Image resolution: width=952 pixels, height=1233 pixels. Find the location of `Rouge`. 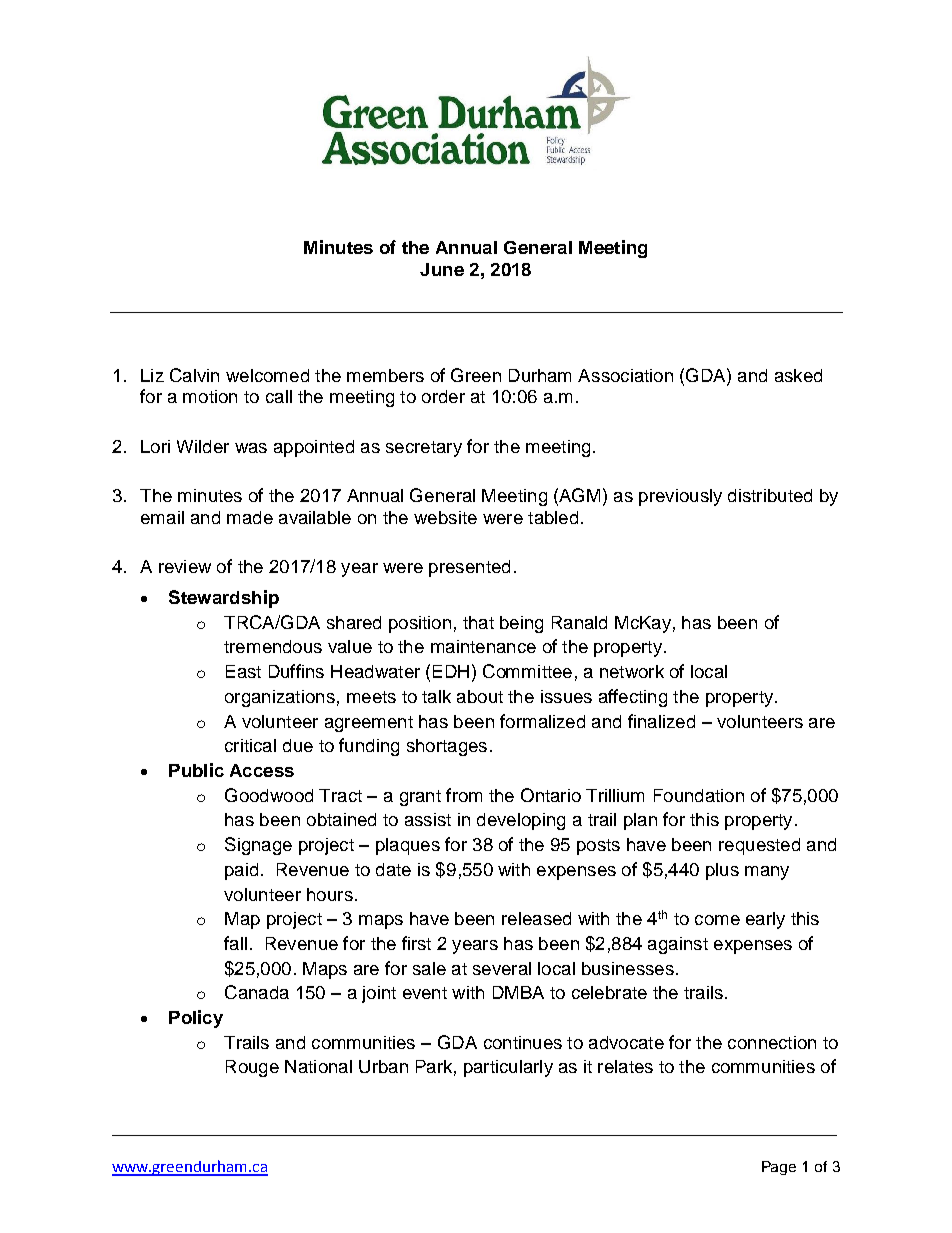

Rouge is located at coordinates (252, 1068).
